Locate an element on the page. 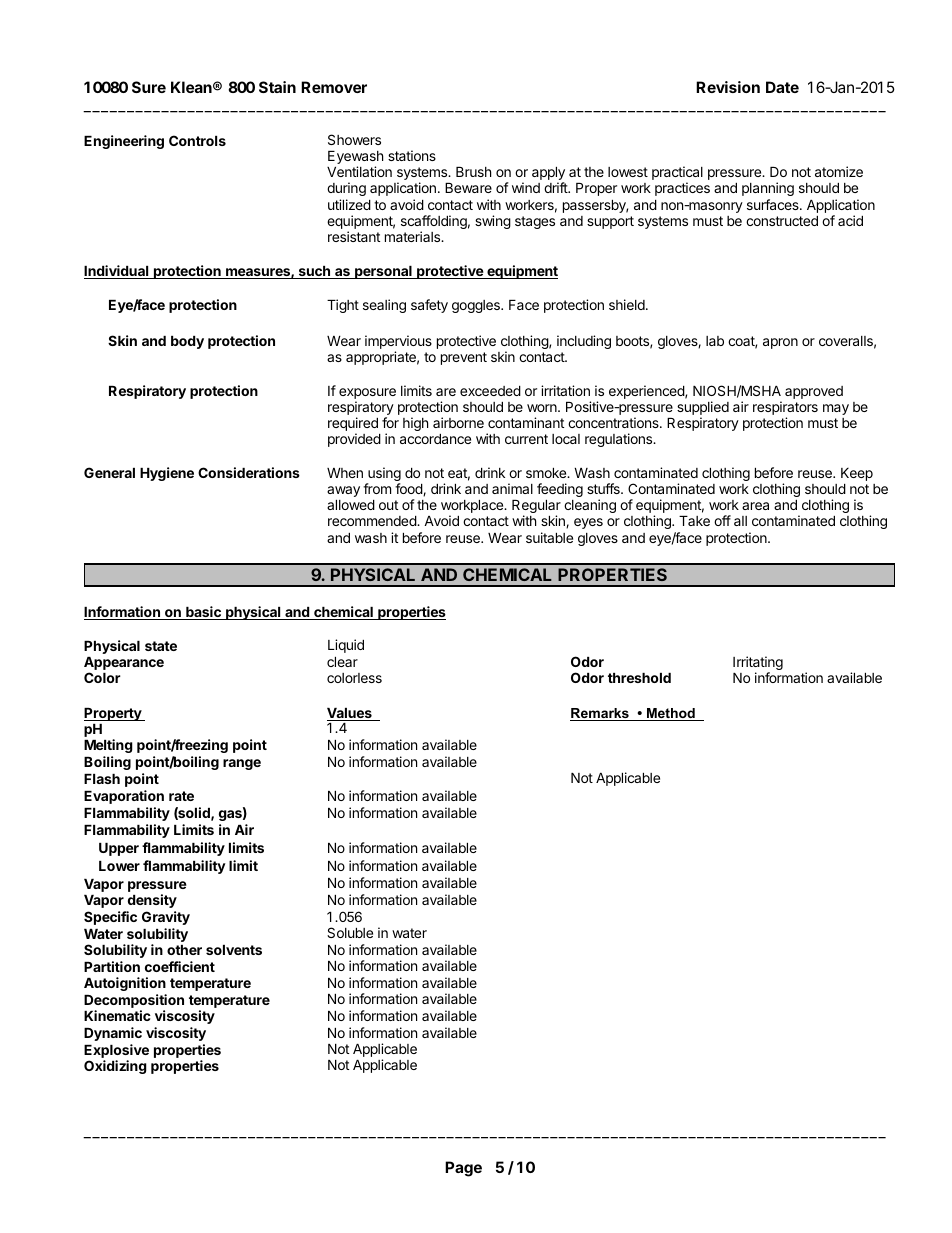 This image has height=1233, width=952. Brush is located at coordinates (473, 172).
